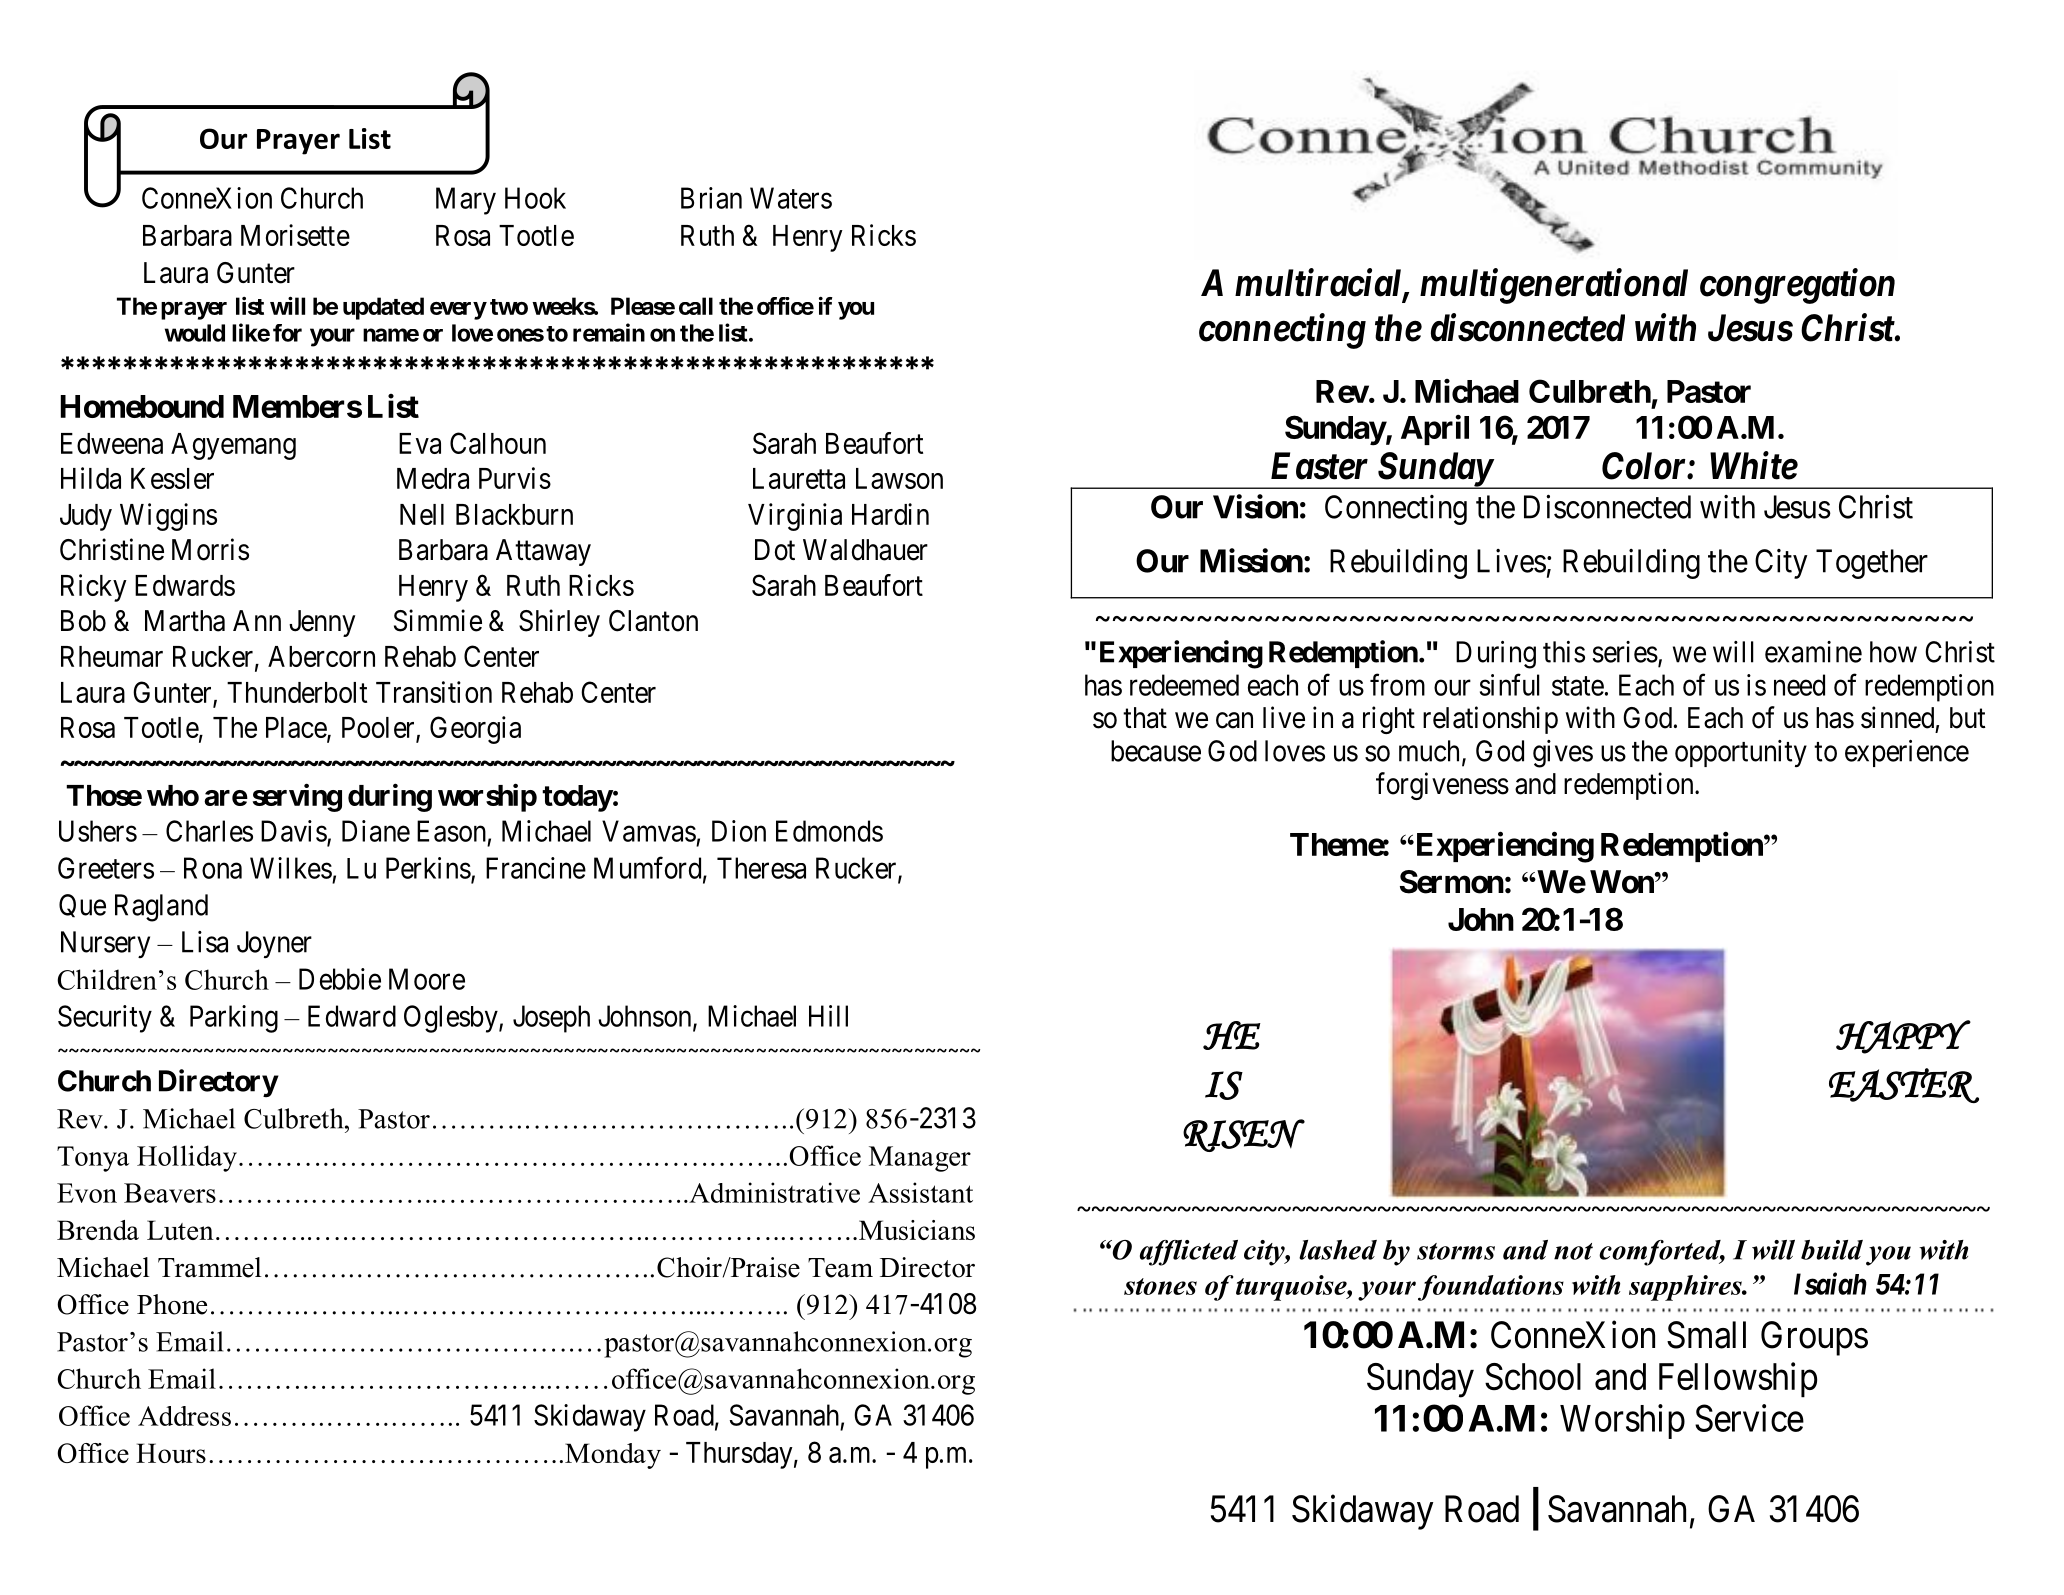  What do you see at coordinates (1156, 751) in the screenshot?
I see `because` at bounding box center [1156, 751].
